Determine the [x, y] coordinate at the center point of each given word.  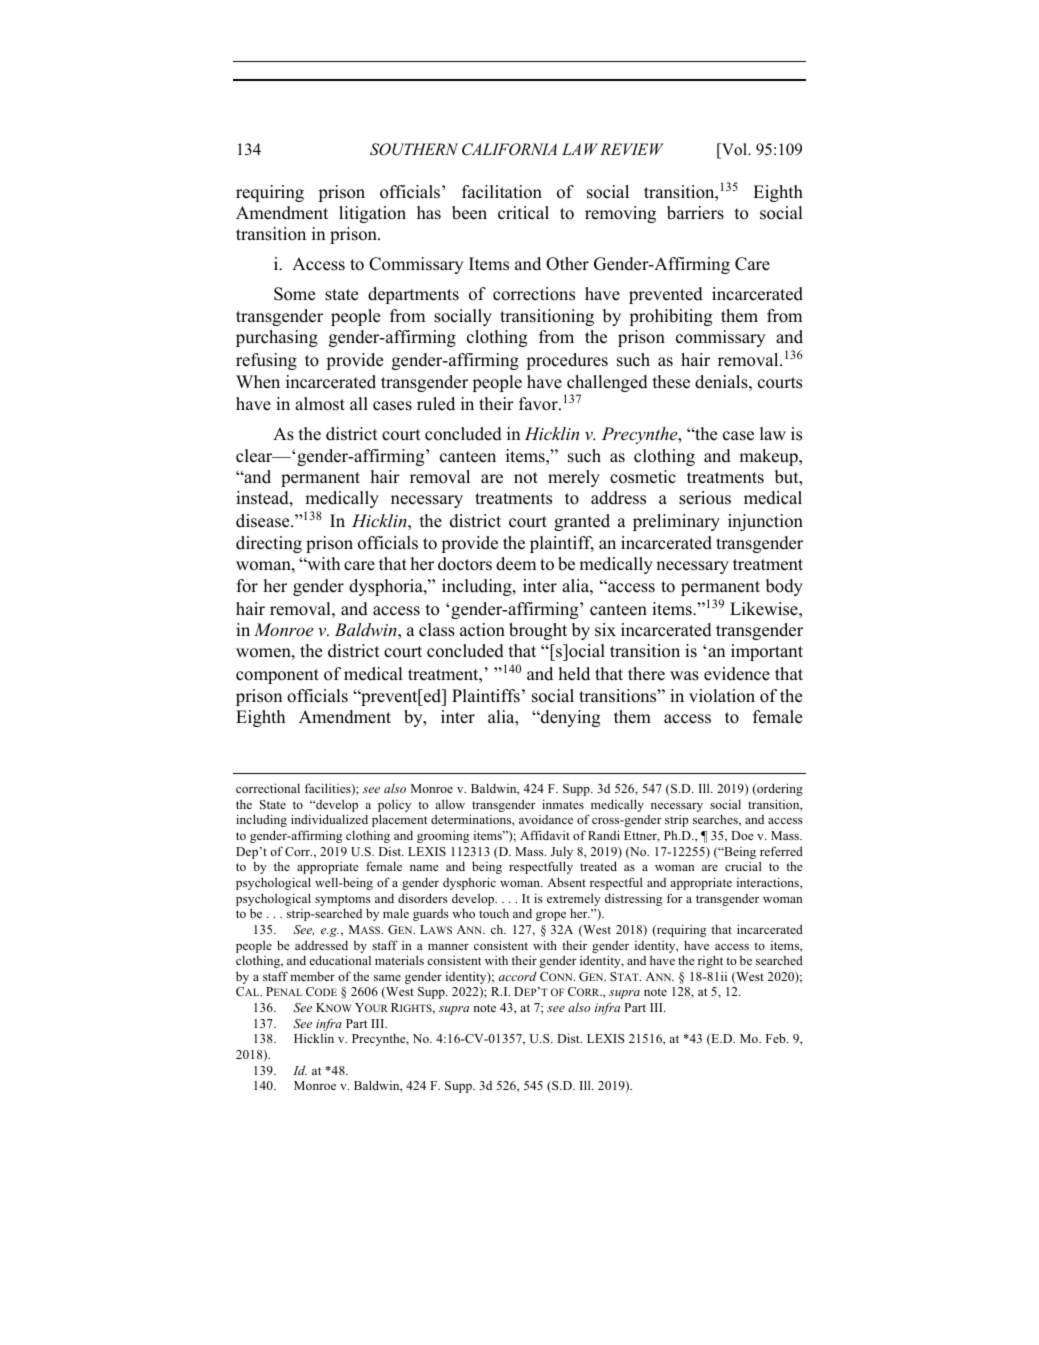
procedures [567, 361]
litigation [372, 214]
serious [705, 498]
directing [269, 544]
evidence [737, 674]
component [277, 676]
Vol [734, 150]
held [574, 674]
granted [582, 522]
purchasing [277, 338]
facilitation [502, 192]
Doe [742, 835]
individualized [329, 819]
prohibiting [670, 317]
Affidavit [545, 835]
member [312, 976]
